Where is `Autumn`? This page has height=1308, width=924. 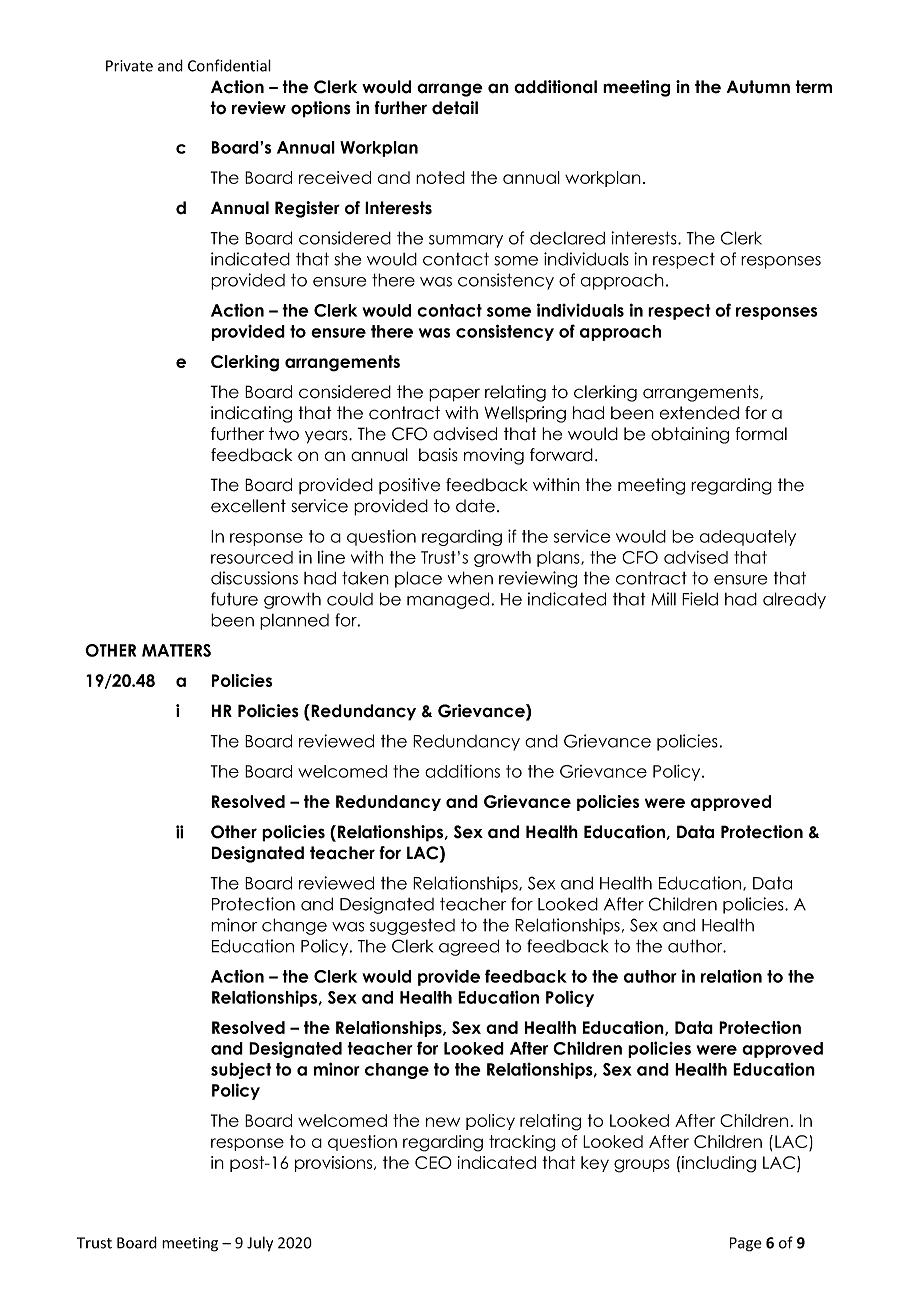 Autumn is located at coordinates (758, 87).
